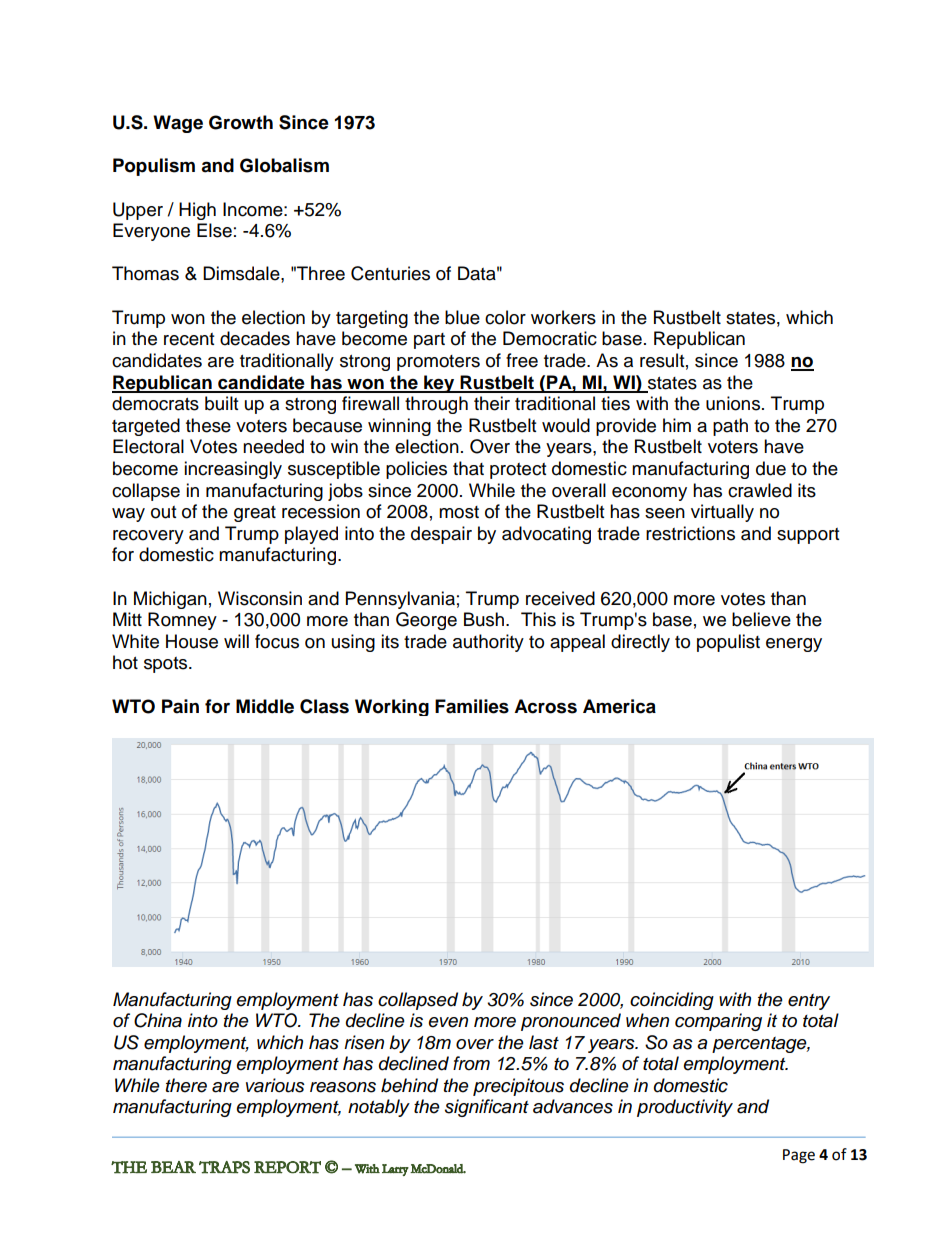 The height and width of the screenshot is (1233, 952). I want to click on Centuries, so click(390, 273).
